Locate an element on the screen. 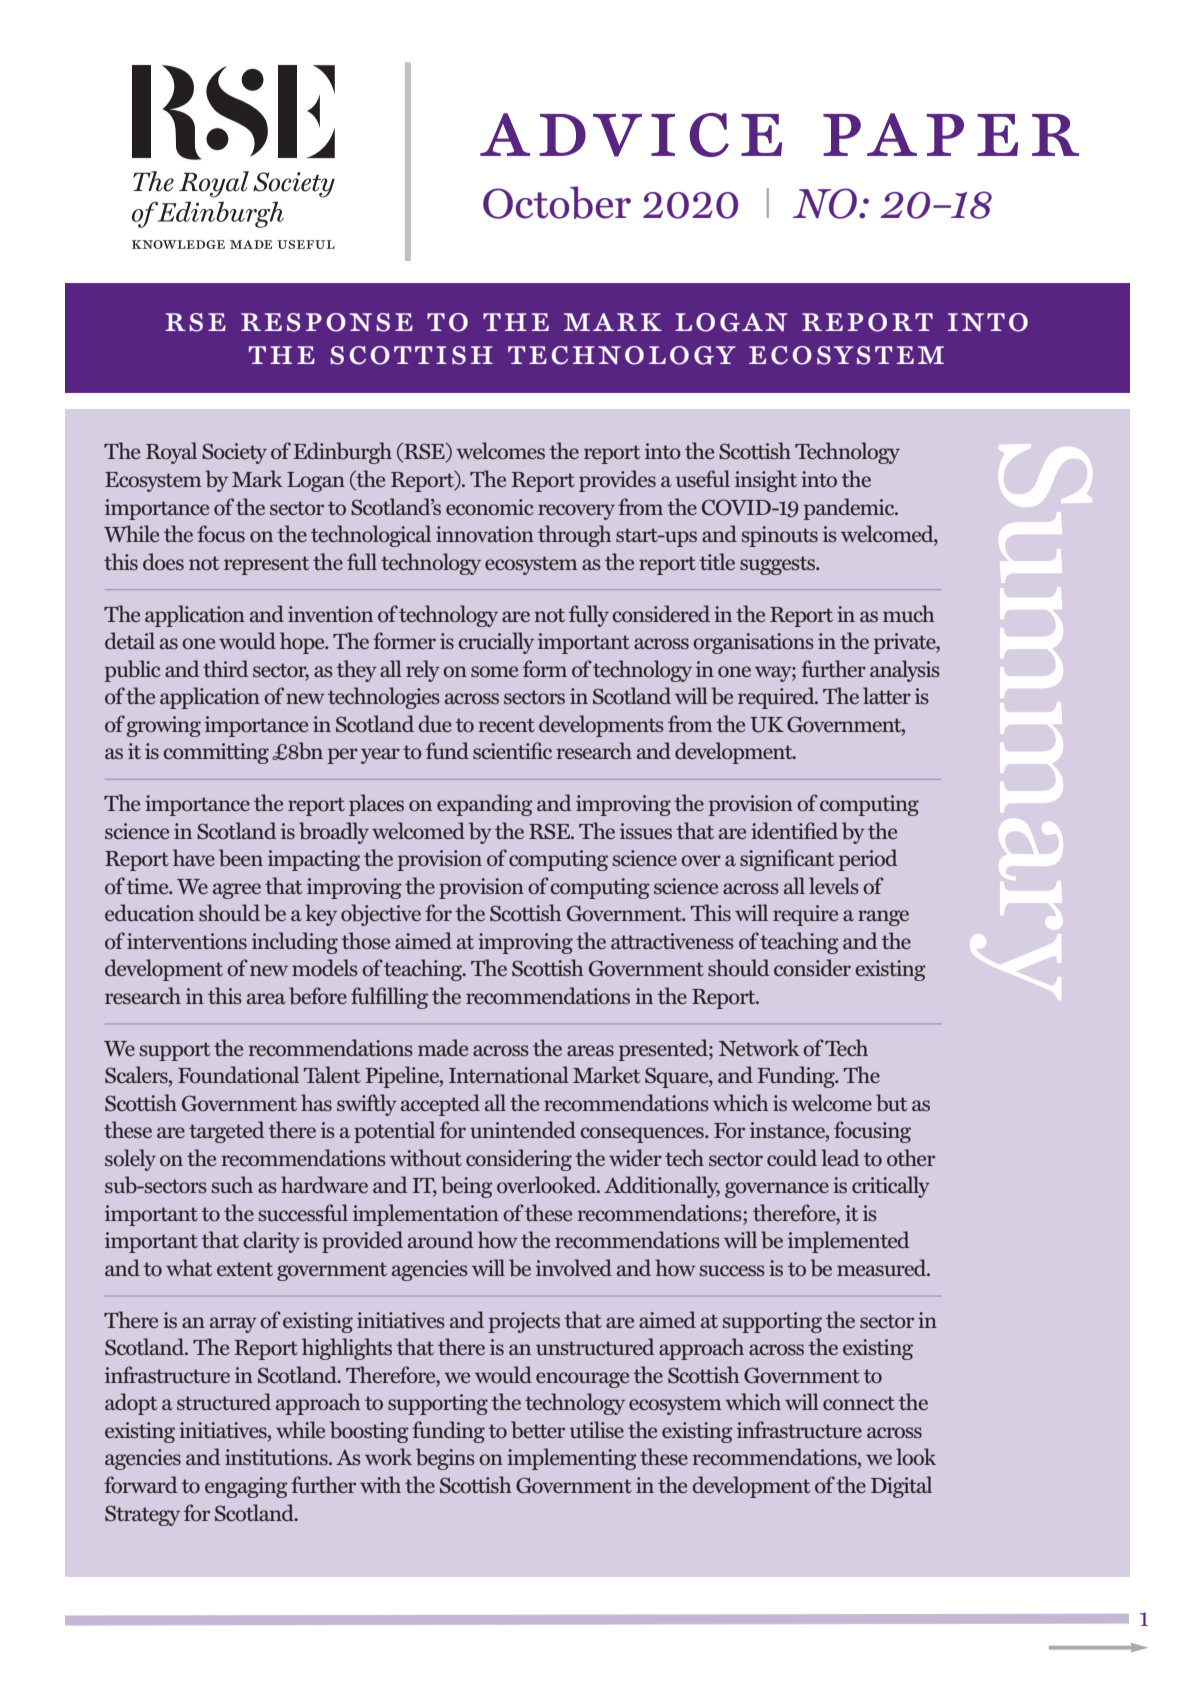 This screenshot has width=1196, height=1691. engaging is located at coordinates (246, 1487).
